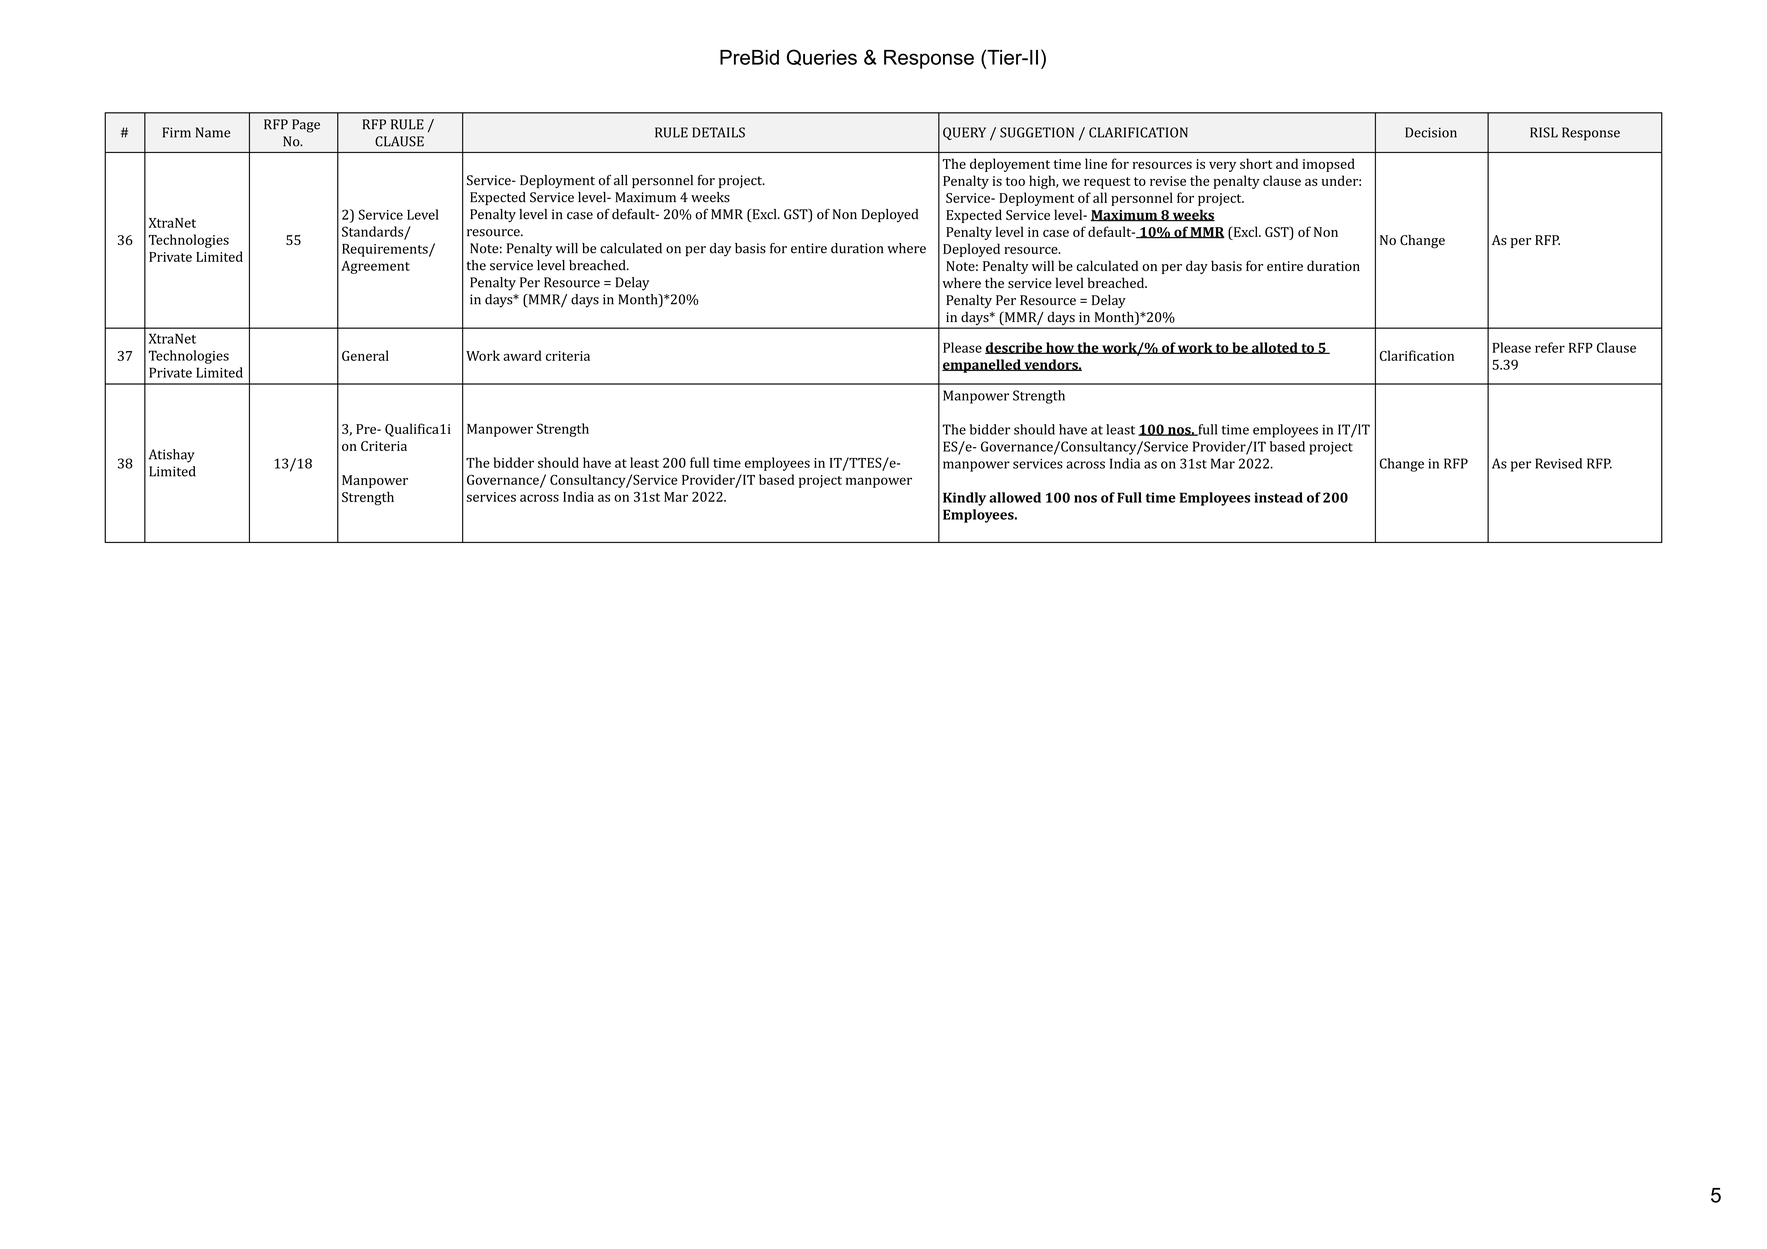  What do you see at coordinates (306, 126) in the document?
I see `Page` at bounding box center [306, 126].
